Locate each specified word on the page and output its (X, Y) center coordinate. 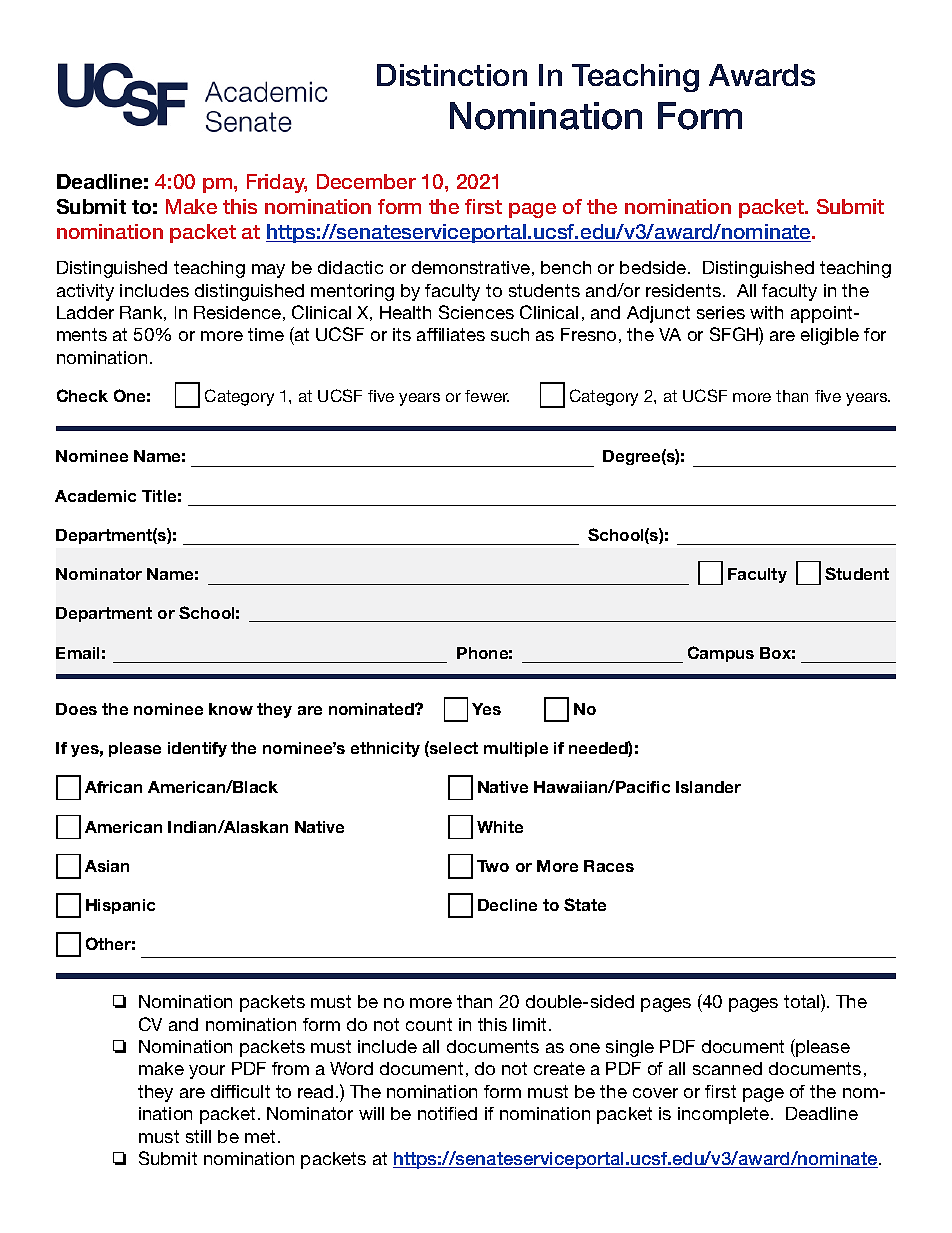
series (721, 312)
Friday (277, 183)
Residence (237, 312)
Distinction (452, 75)
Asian (107, 866)
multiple (516, 749)
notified (447, 1113)
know (231, 709)
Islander (708, 787)
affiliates (451, 334)
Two (493, 866)
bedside (654, 267)
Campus (721, 654)
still (198, 1136)
